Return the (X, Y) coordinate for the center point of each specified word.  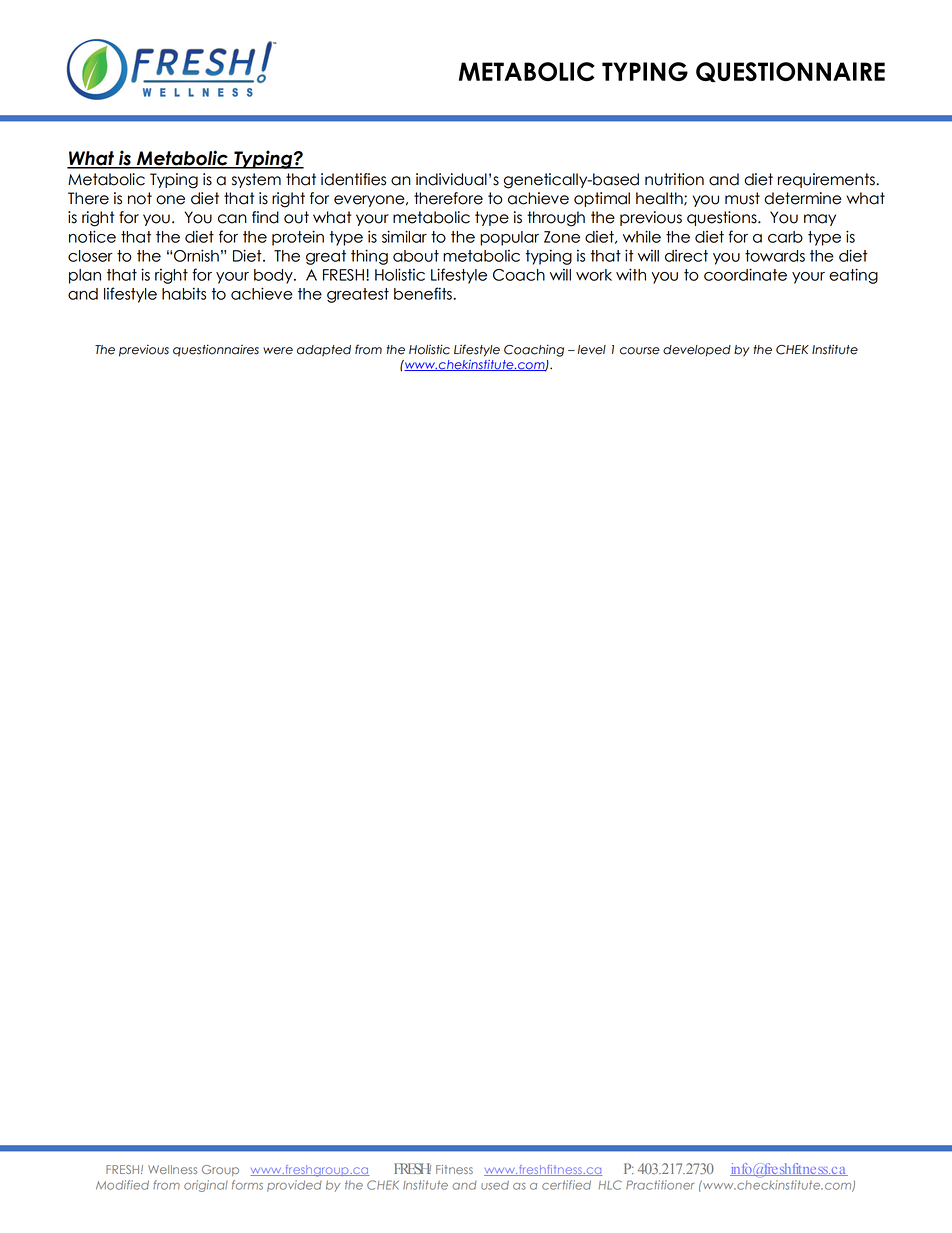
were (278, 351)
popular (509, 238)
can (232, 219)
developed (697, 351)
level (592, 350)
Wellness (172, 1169)
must (742, 198)
